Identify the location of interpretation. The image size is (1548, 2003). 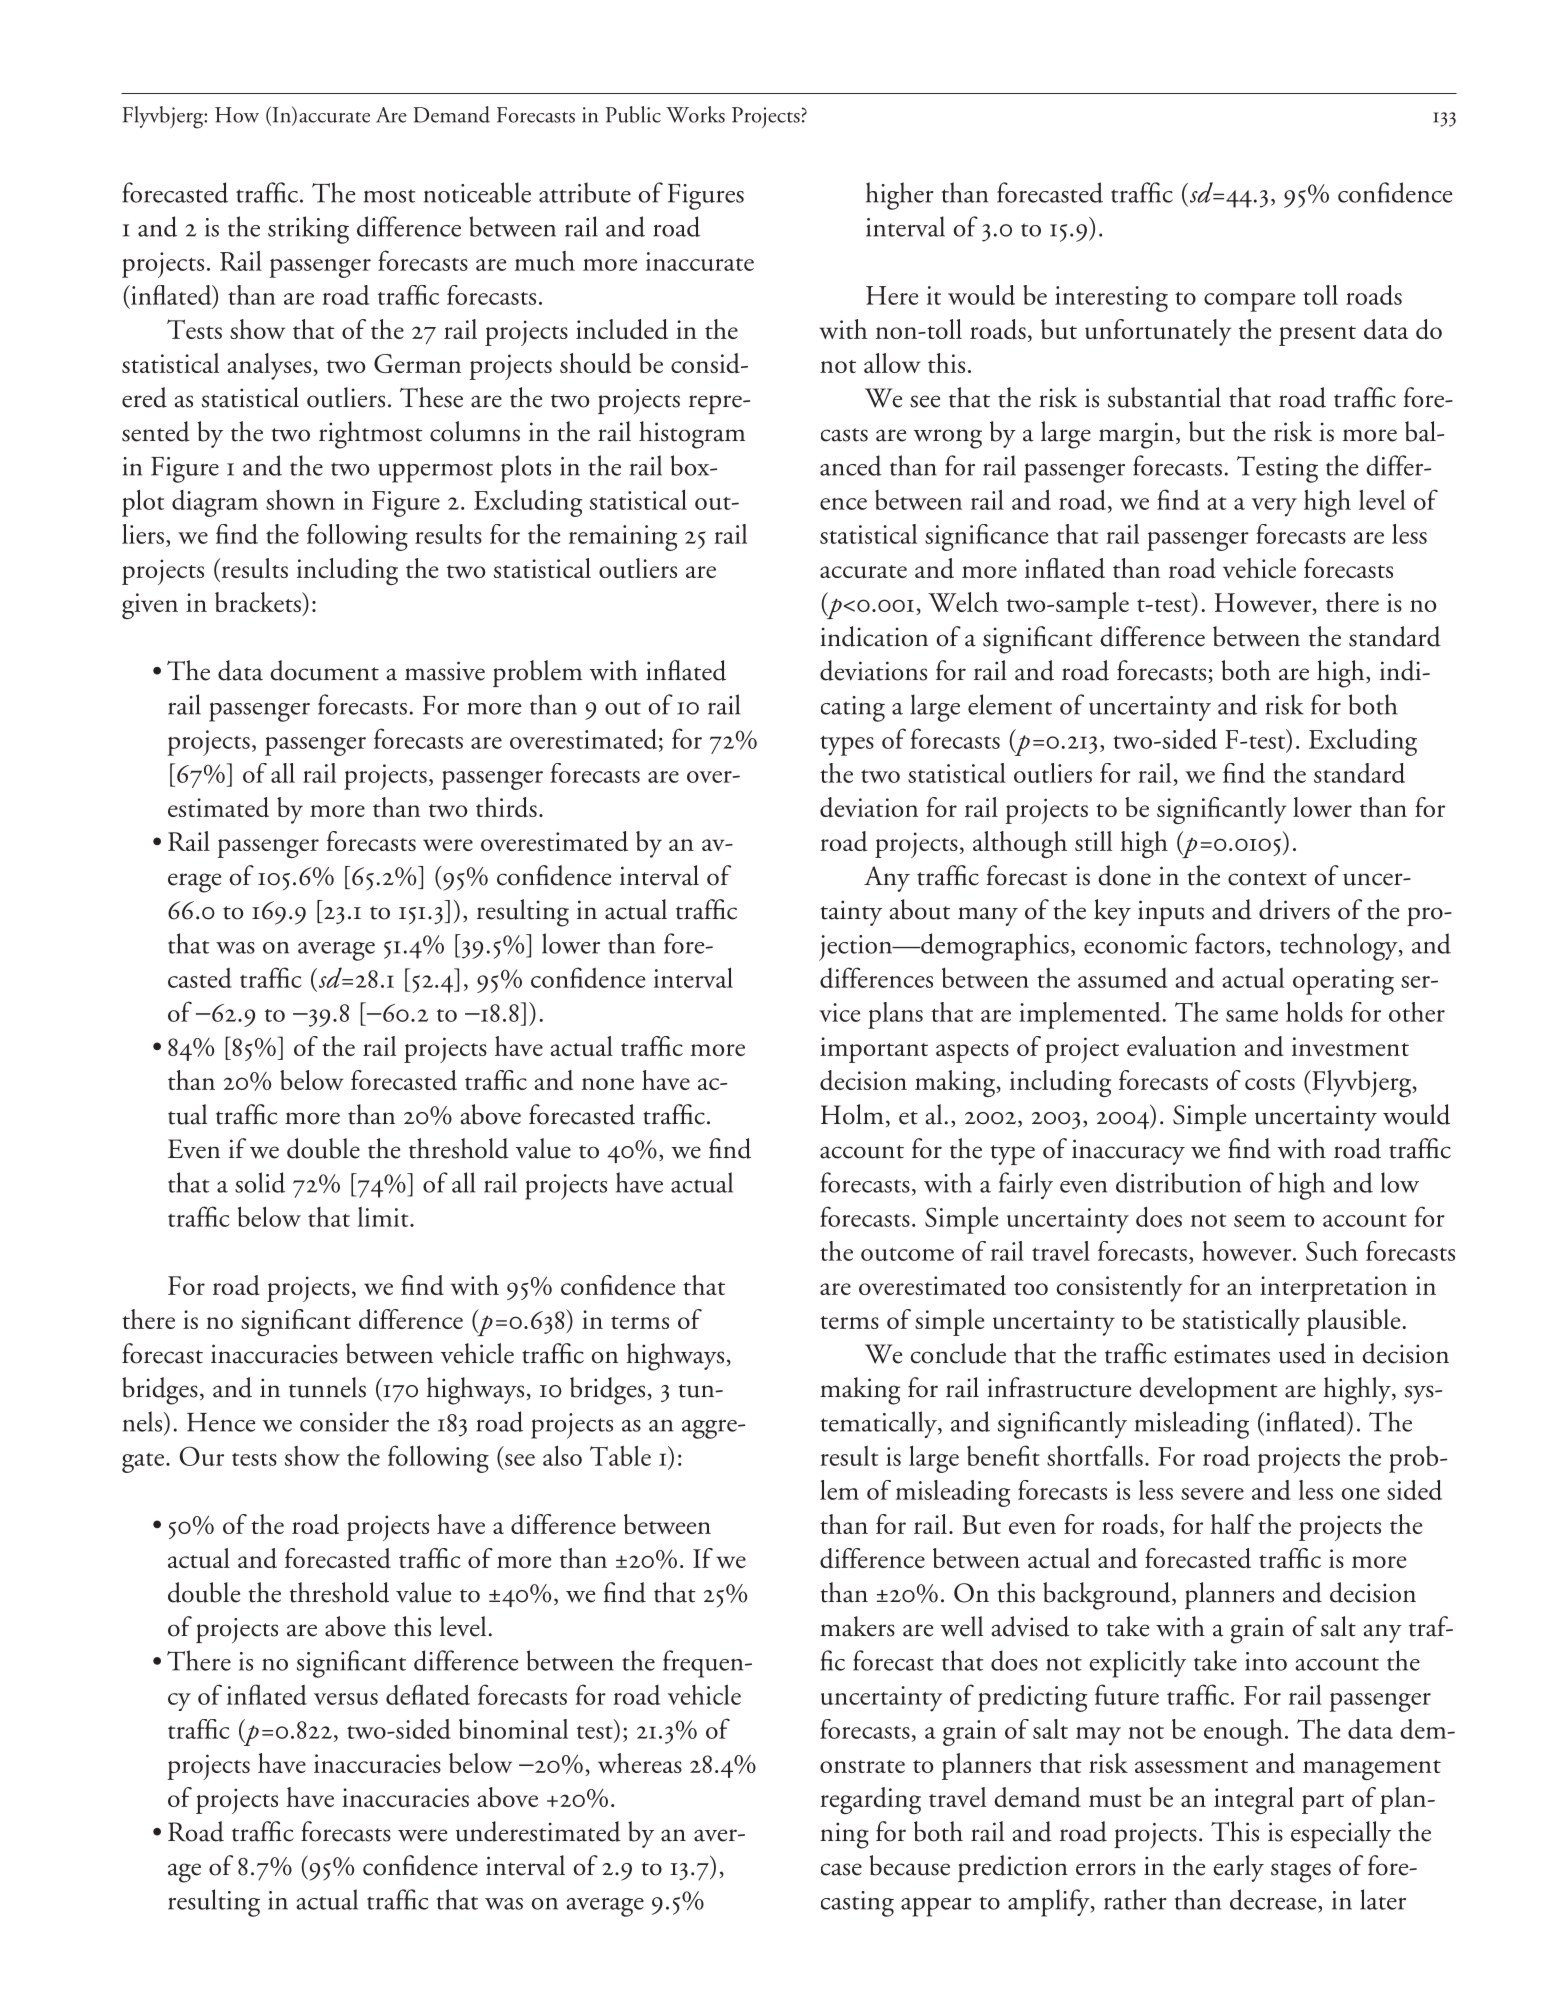
(1333, 1289).
